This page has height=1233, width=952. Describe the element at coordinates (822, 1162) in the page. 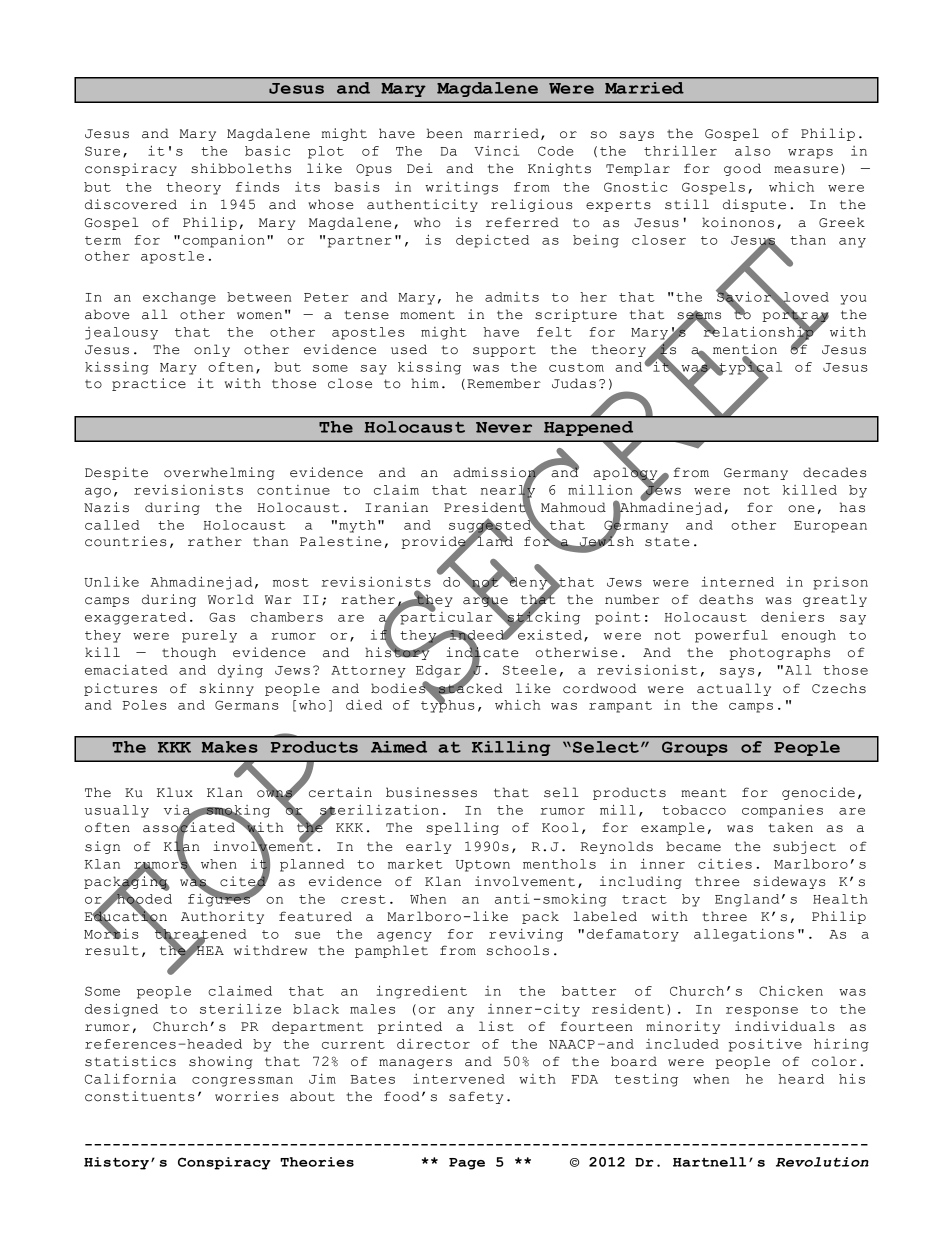

I see `Revolution` at that location.
